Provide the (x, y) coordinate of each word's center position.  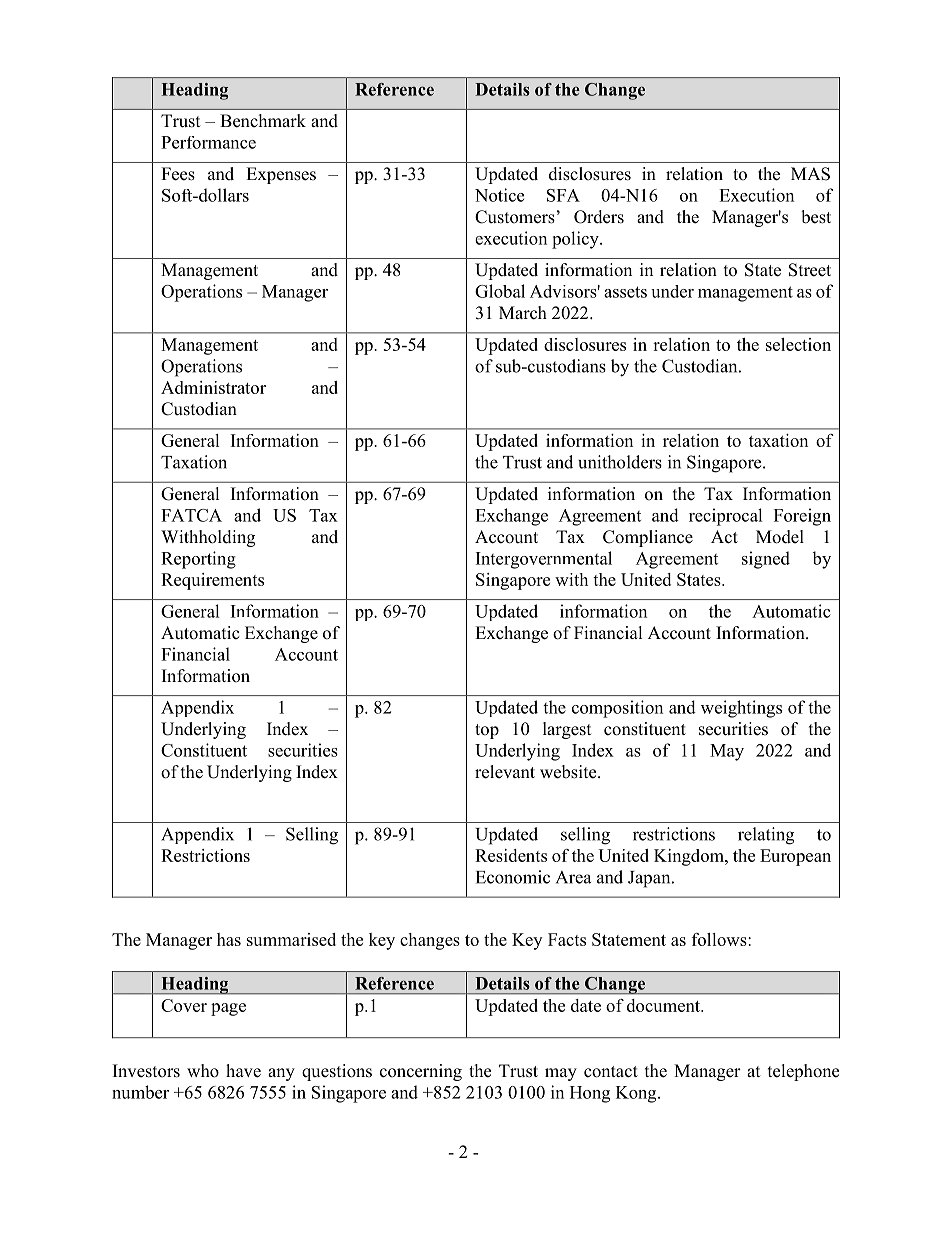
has (229, 939)
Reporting (198, 560)
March (523, 313)
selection (798, 344)
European (795, 857)
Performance (208, 142)
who (203, 1071)
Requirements (212, 581)
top (487, 731)
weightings (741, 709)
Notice (499, 195)
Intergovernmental (544, 560)
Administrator (213, 387)
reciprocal (726, 517)
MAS (810, 174)
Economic (513, 877)
